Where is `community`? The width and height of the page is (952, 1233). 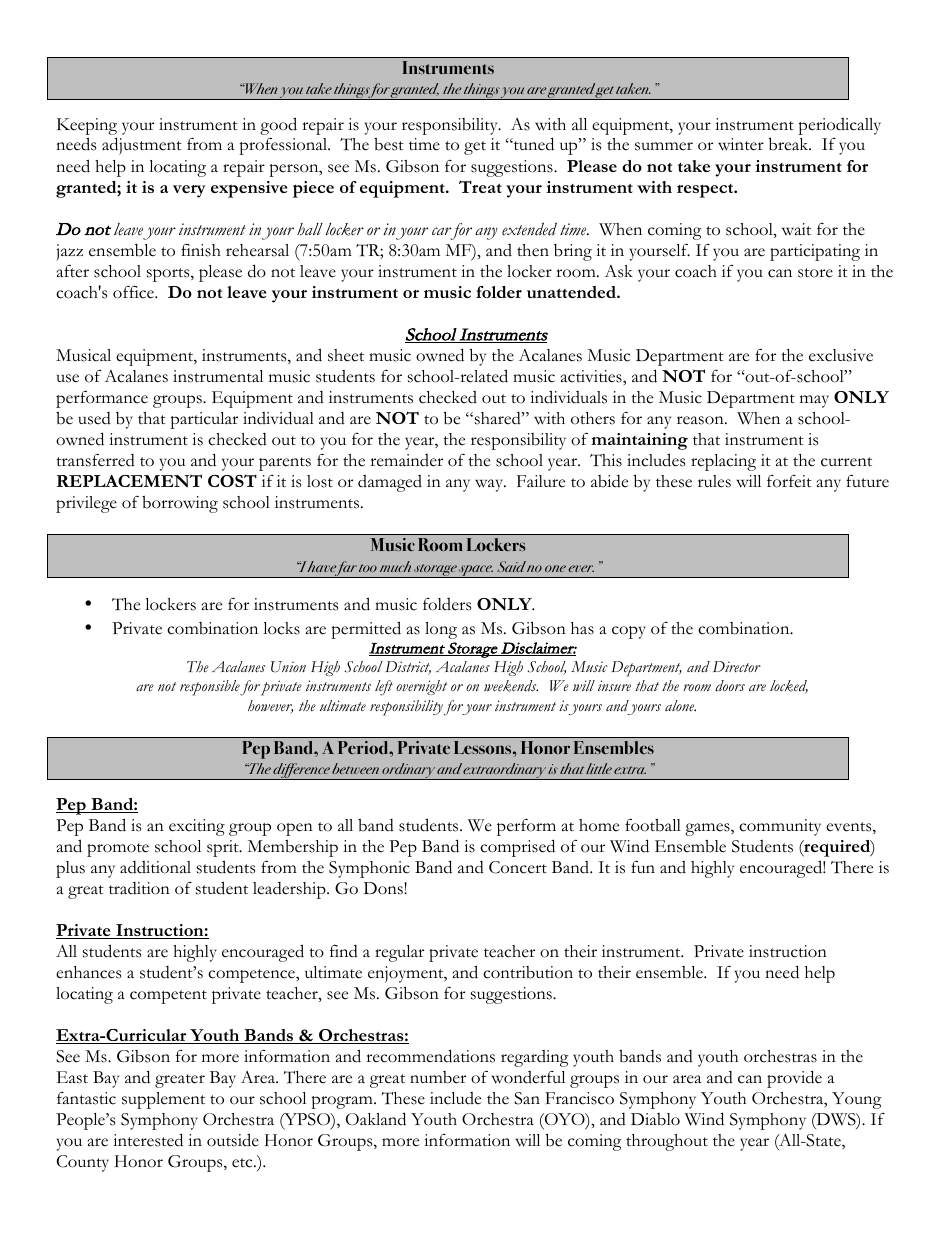 community is located at coordinates (780, 827).
